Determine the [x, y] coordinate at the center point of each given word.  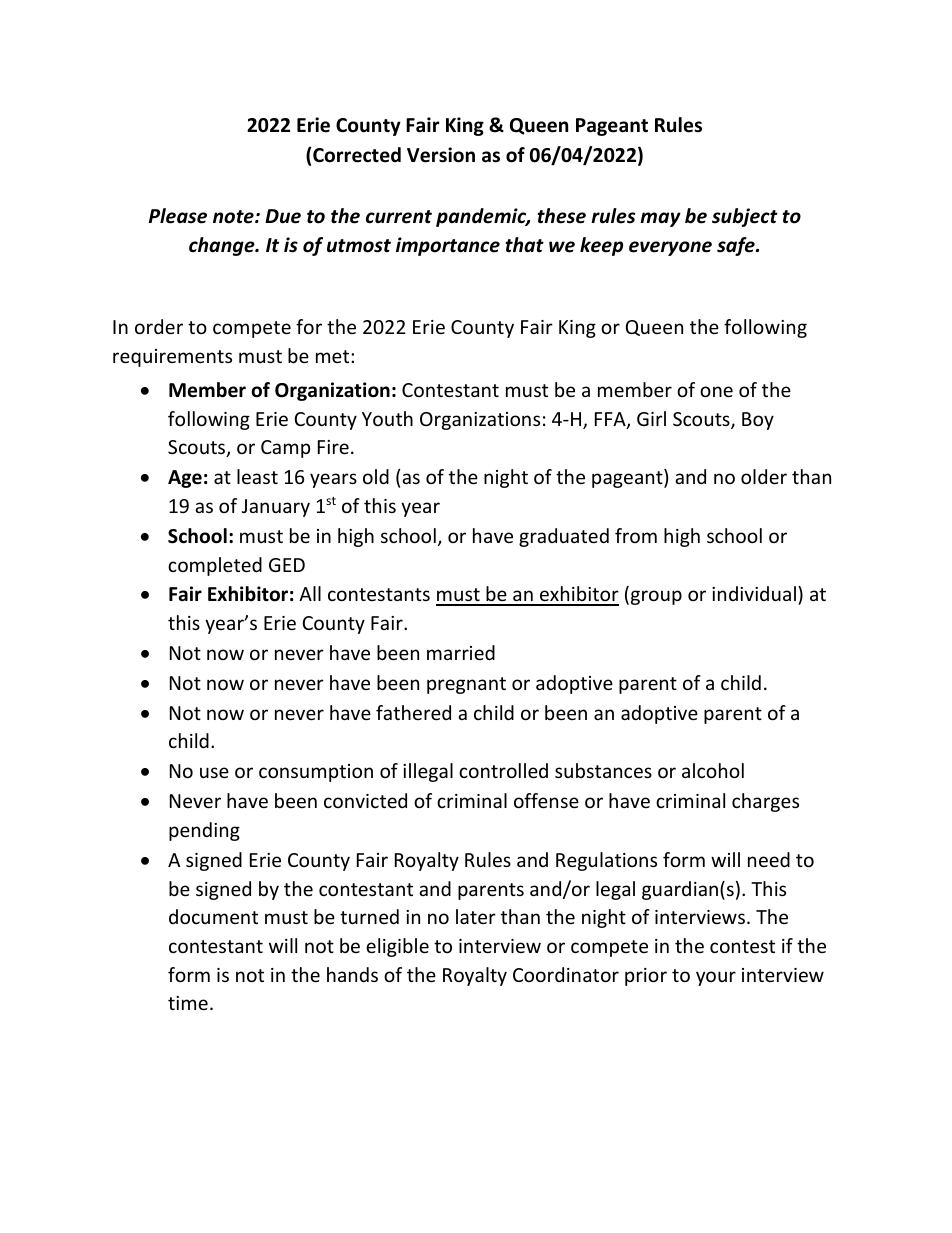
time [188, 1003]
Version [441, 155]
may [660, 219]
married [461, 652]
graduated [564, 537]
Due [283, 216]
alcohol [713, 770]
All [310, 593]
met [334, 356]
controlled [503, 770]
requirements [172, 358]
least [257, 476]
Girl [651, 418]
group [655, 597]
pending [204, 831]
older [764, 476]
